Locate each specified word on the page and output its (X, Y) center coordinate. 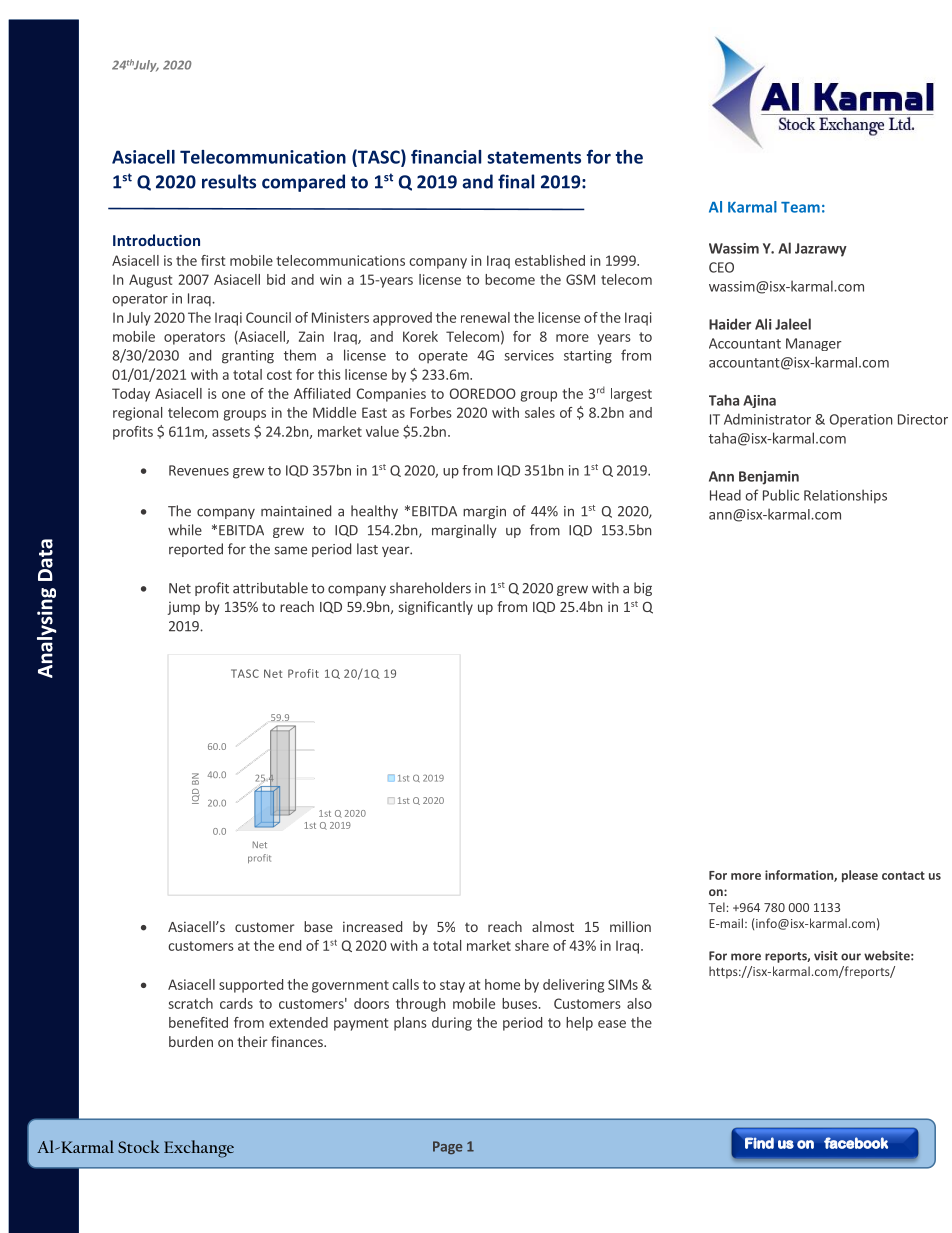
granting (248, 357)
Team (800, 207)
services (529, 355)
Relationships (845, 496)
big (643, 589)
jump (184, 608)
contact (903, 875)
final (516, 181)
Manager (814, 344)
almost (553, 926)
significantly (436, 608)
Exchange (199, 1149)
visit (826, 956)
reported (196, 550)
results (229, 181)
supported (251, 986)
